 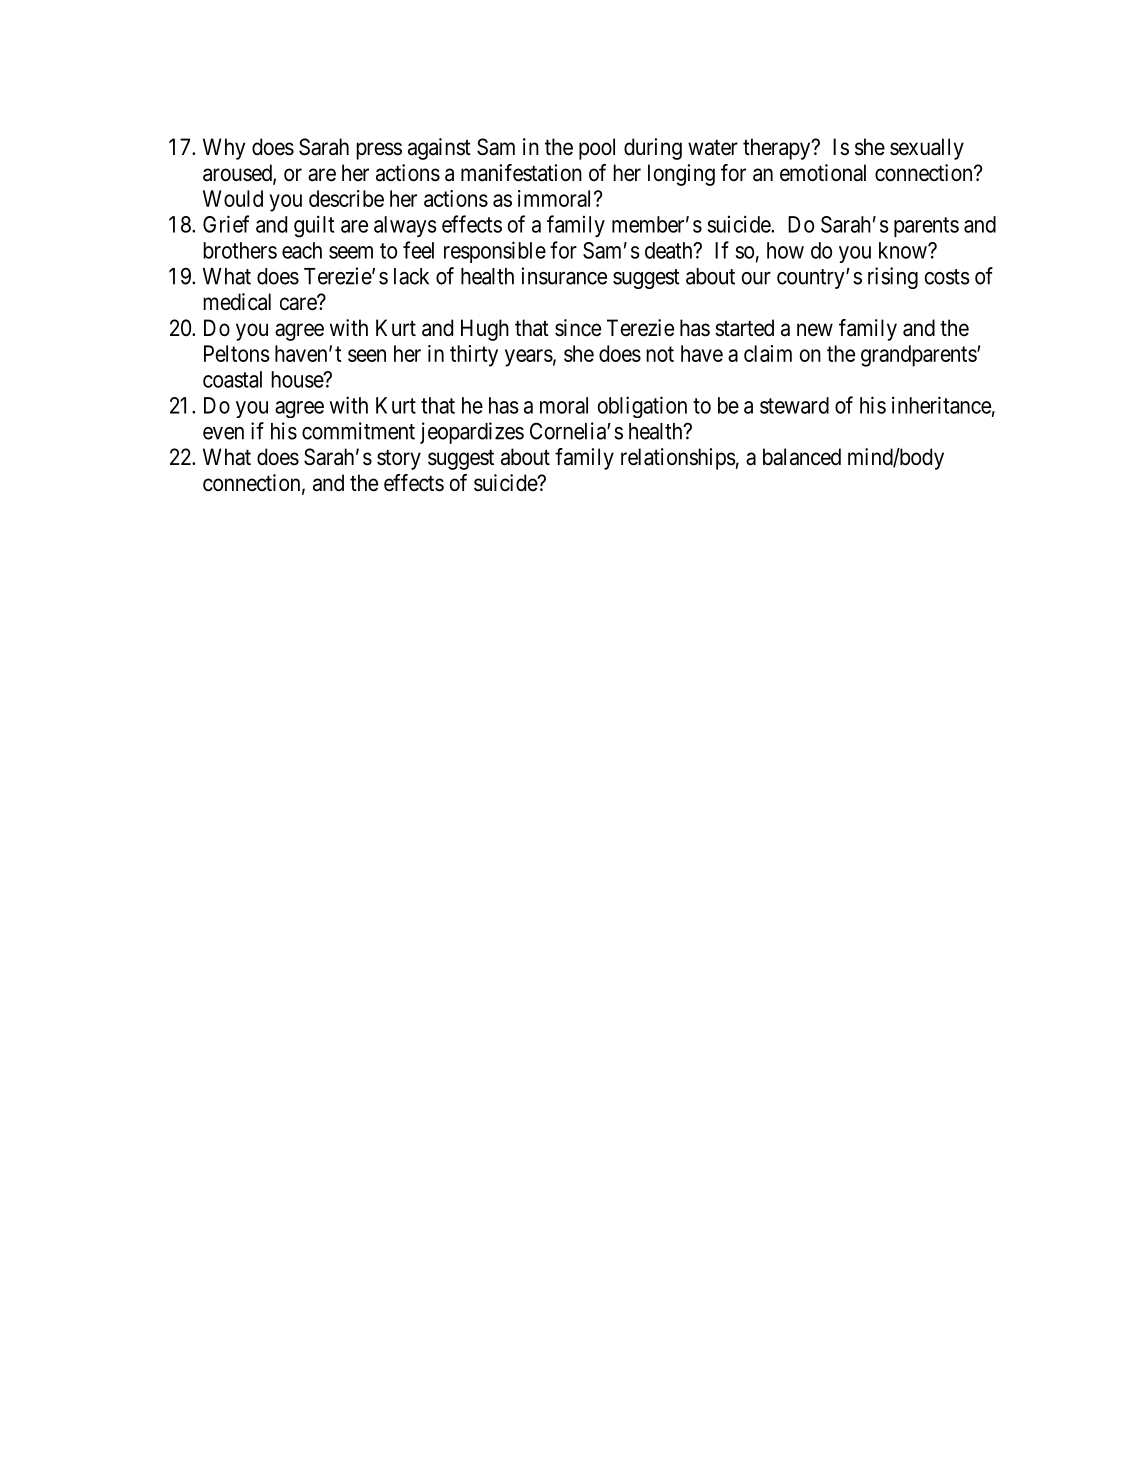 I want to click on guilt, so click(x=314, y=226).
